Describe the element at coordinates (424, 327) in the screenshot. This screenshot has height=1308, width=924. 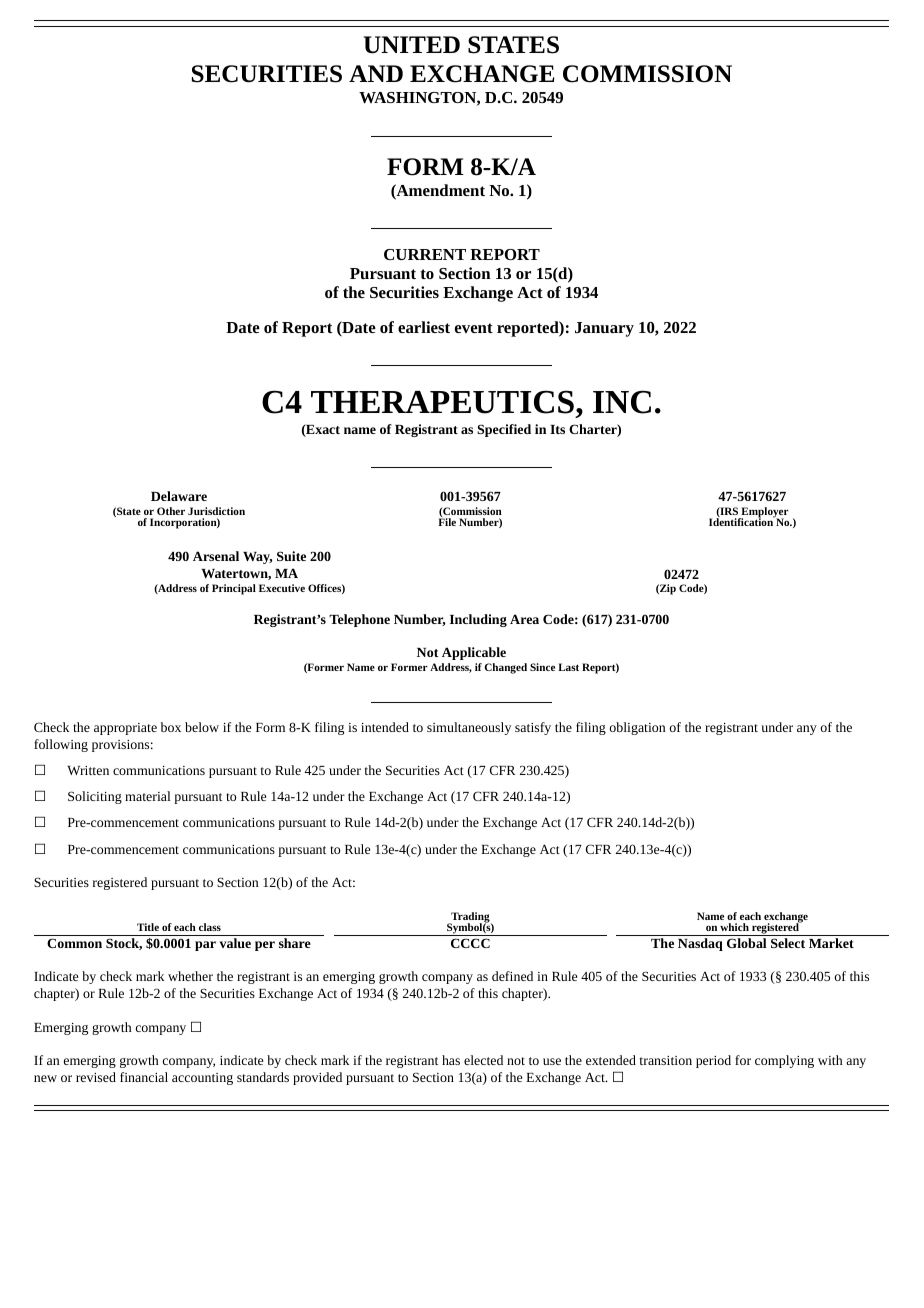
I see `earliest` at that location.
